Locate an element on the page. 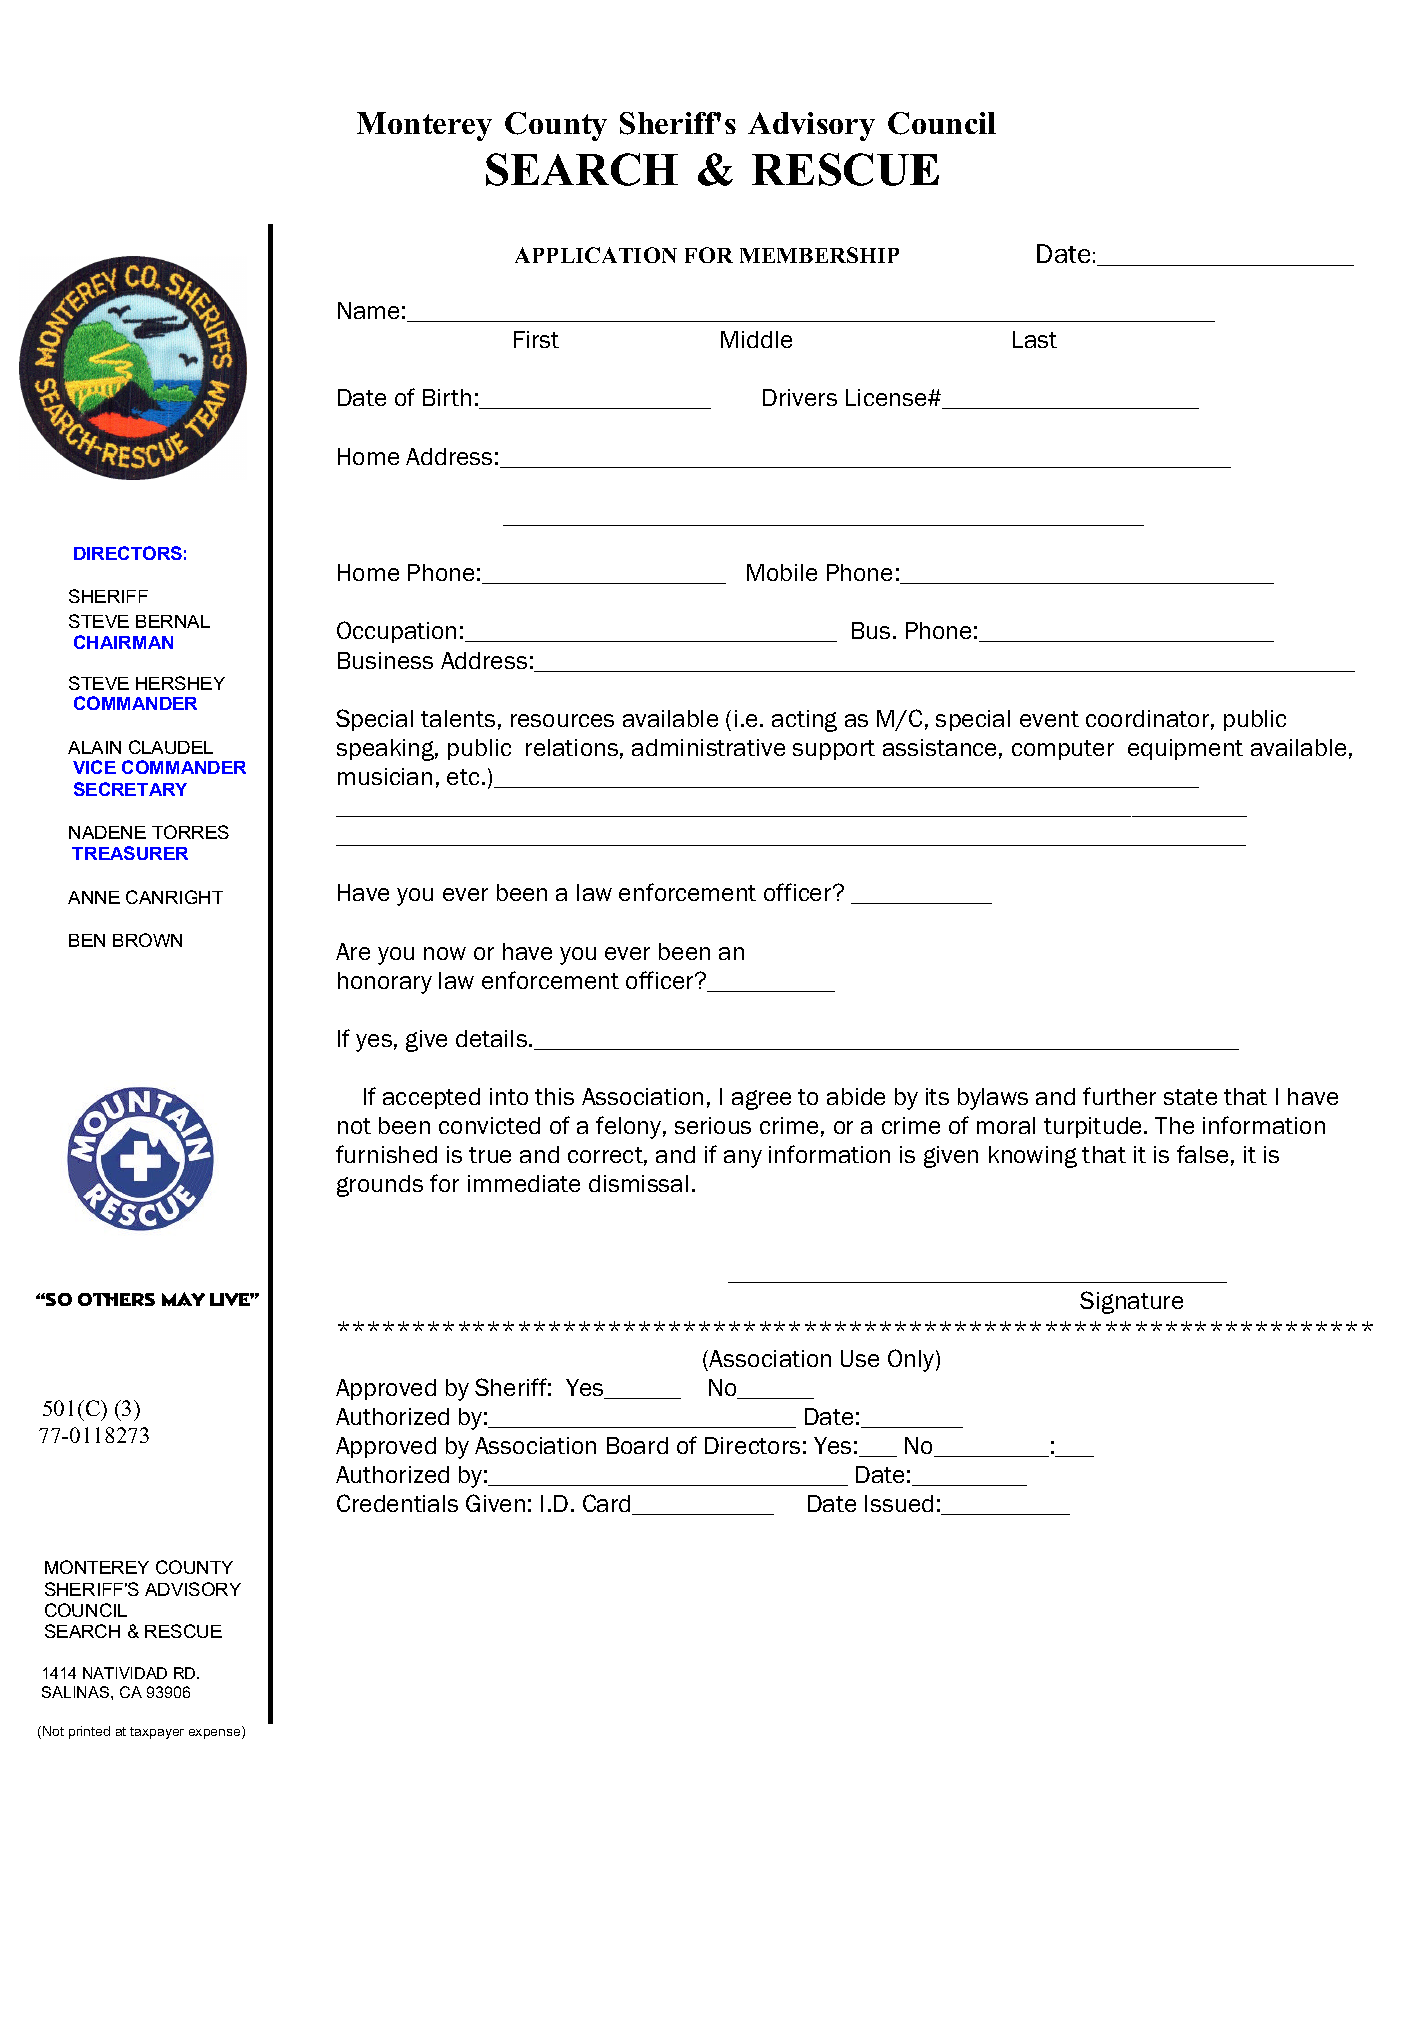 This page has height=2019, width=1427. Last is located at coordinates (1035, 339).
